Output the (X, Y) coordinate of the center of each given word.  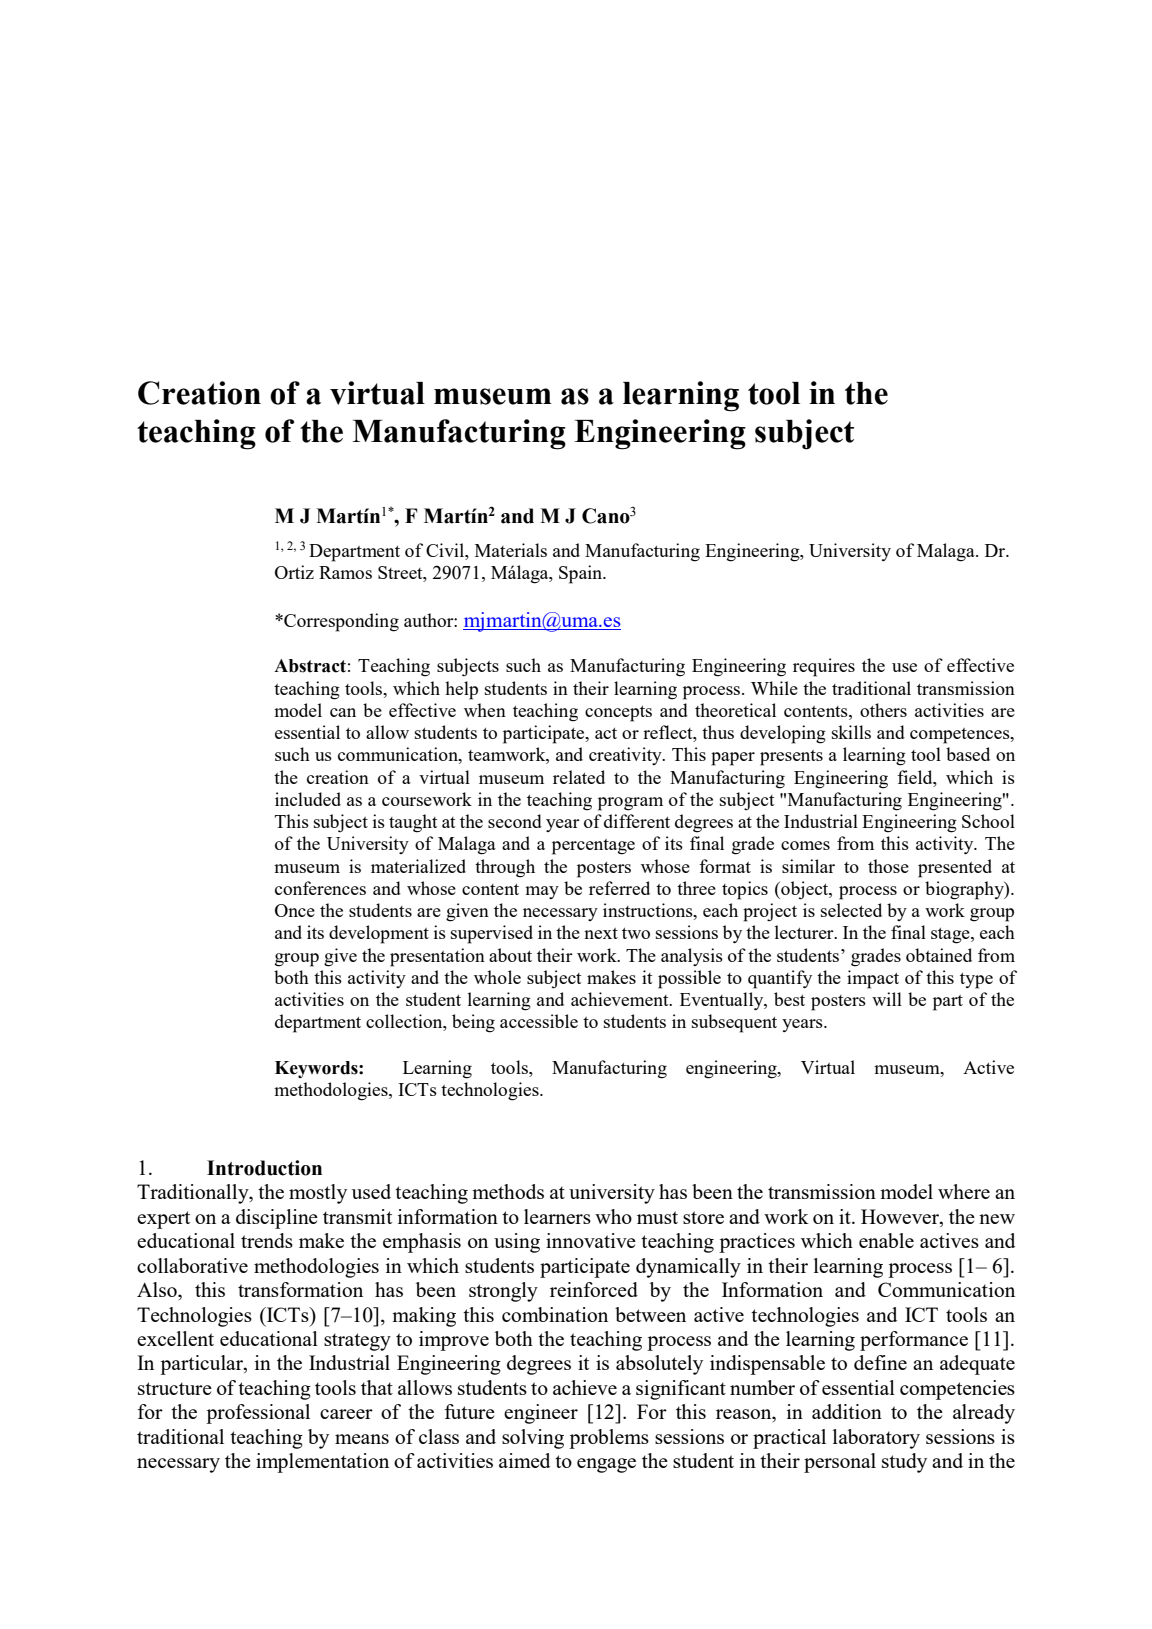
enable (886, 1240)
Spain (582, 574)
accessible (539, 1021)
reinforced (594, 1289)
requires (824, 667)
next (601, 933)
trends (267, 1240)
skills (851, 732)
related (579, 777)
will (887, 999)
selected (851, 910)
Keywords (317, 1069)
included (308, 799)
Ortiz (294, 572)
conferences (320, 888)
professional (258, 1414)
